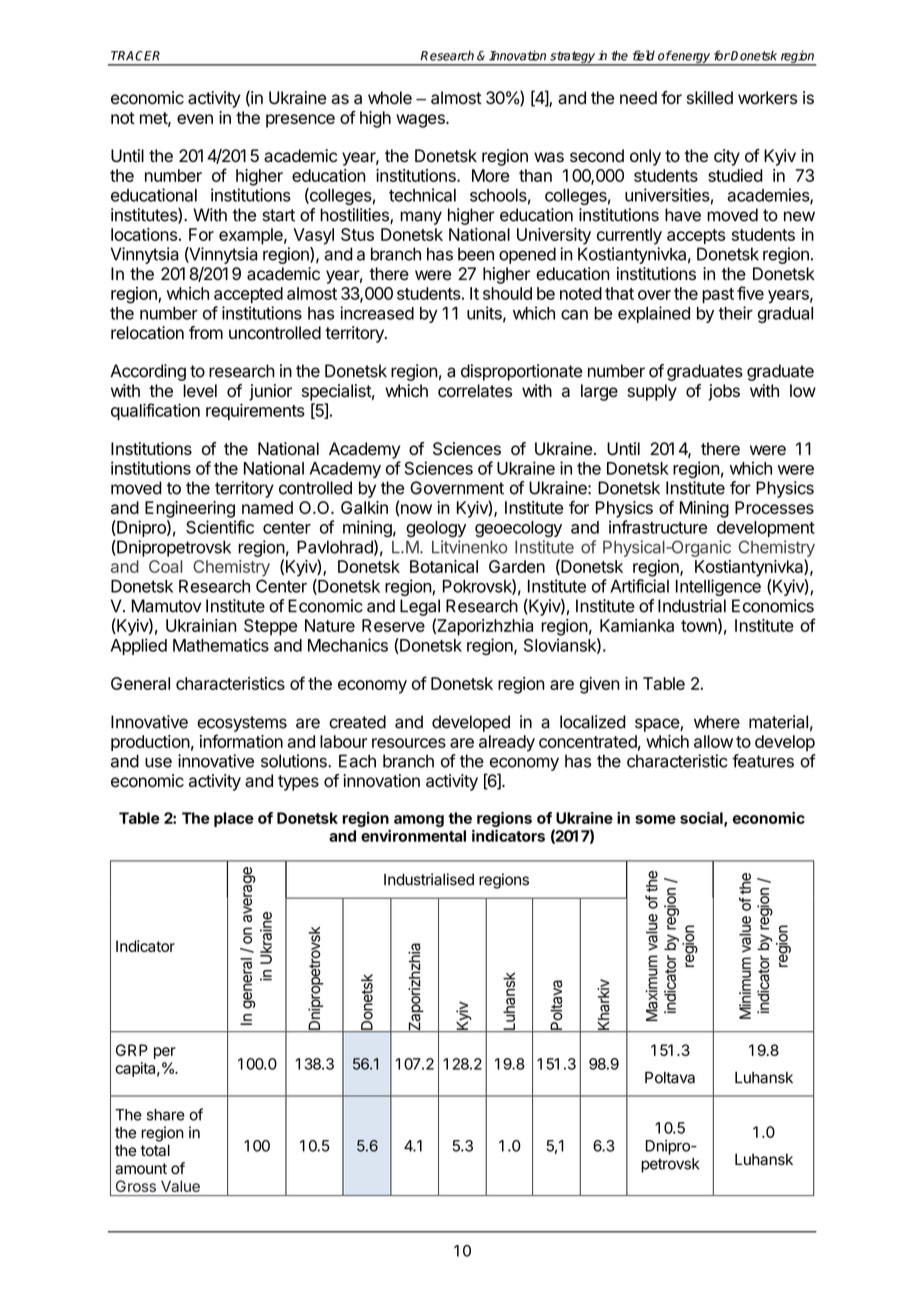  What do you see at coordinates (724, 392) in the screenshot?
I see `jobs` at bounding box center [724, 392].
